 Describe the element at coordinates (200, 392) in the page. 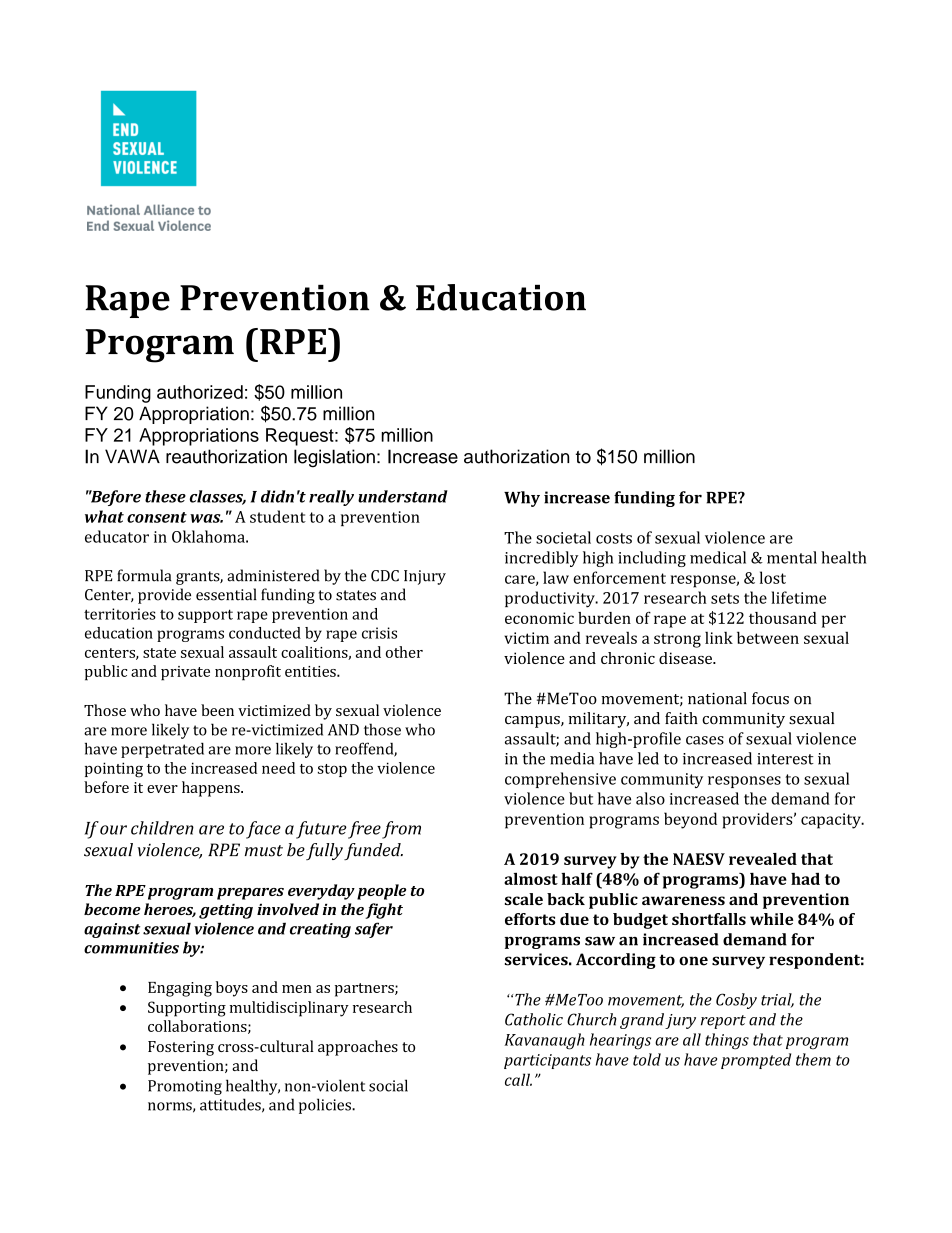

I see `authorized` at that location.
